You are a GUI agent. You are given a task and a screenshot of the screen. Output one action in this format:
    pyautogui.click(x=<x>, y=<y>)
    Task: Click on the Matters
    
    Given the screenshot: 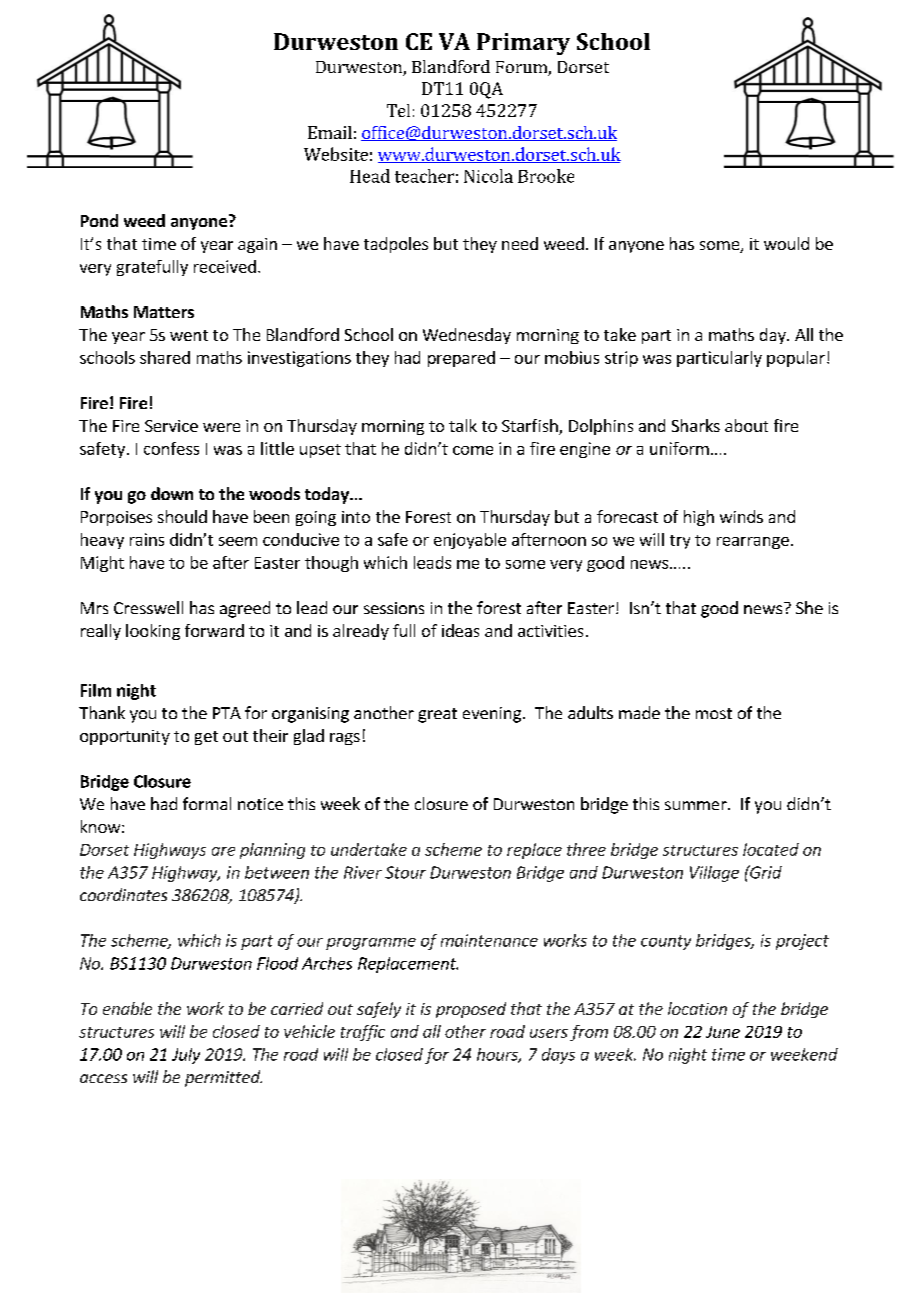 What is the action you would take?
    pyautogui.click(x=164, y=312)
